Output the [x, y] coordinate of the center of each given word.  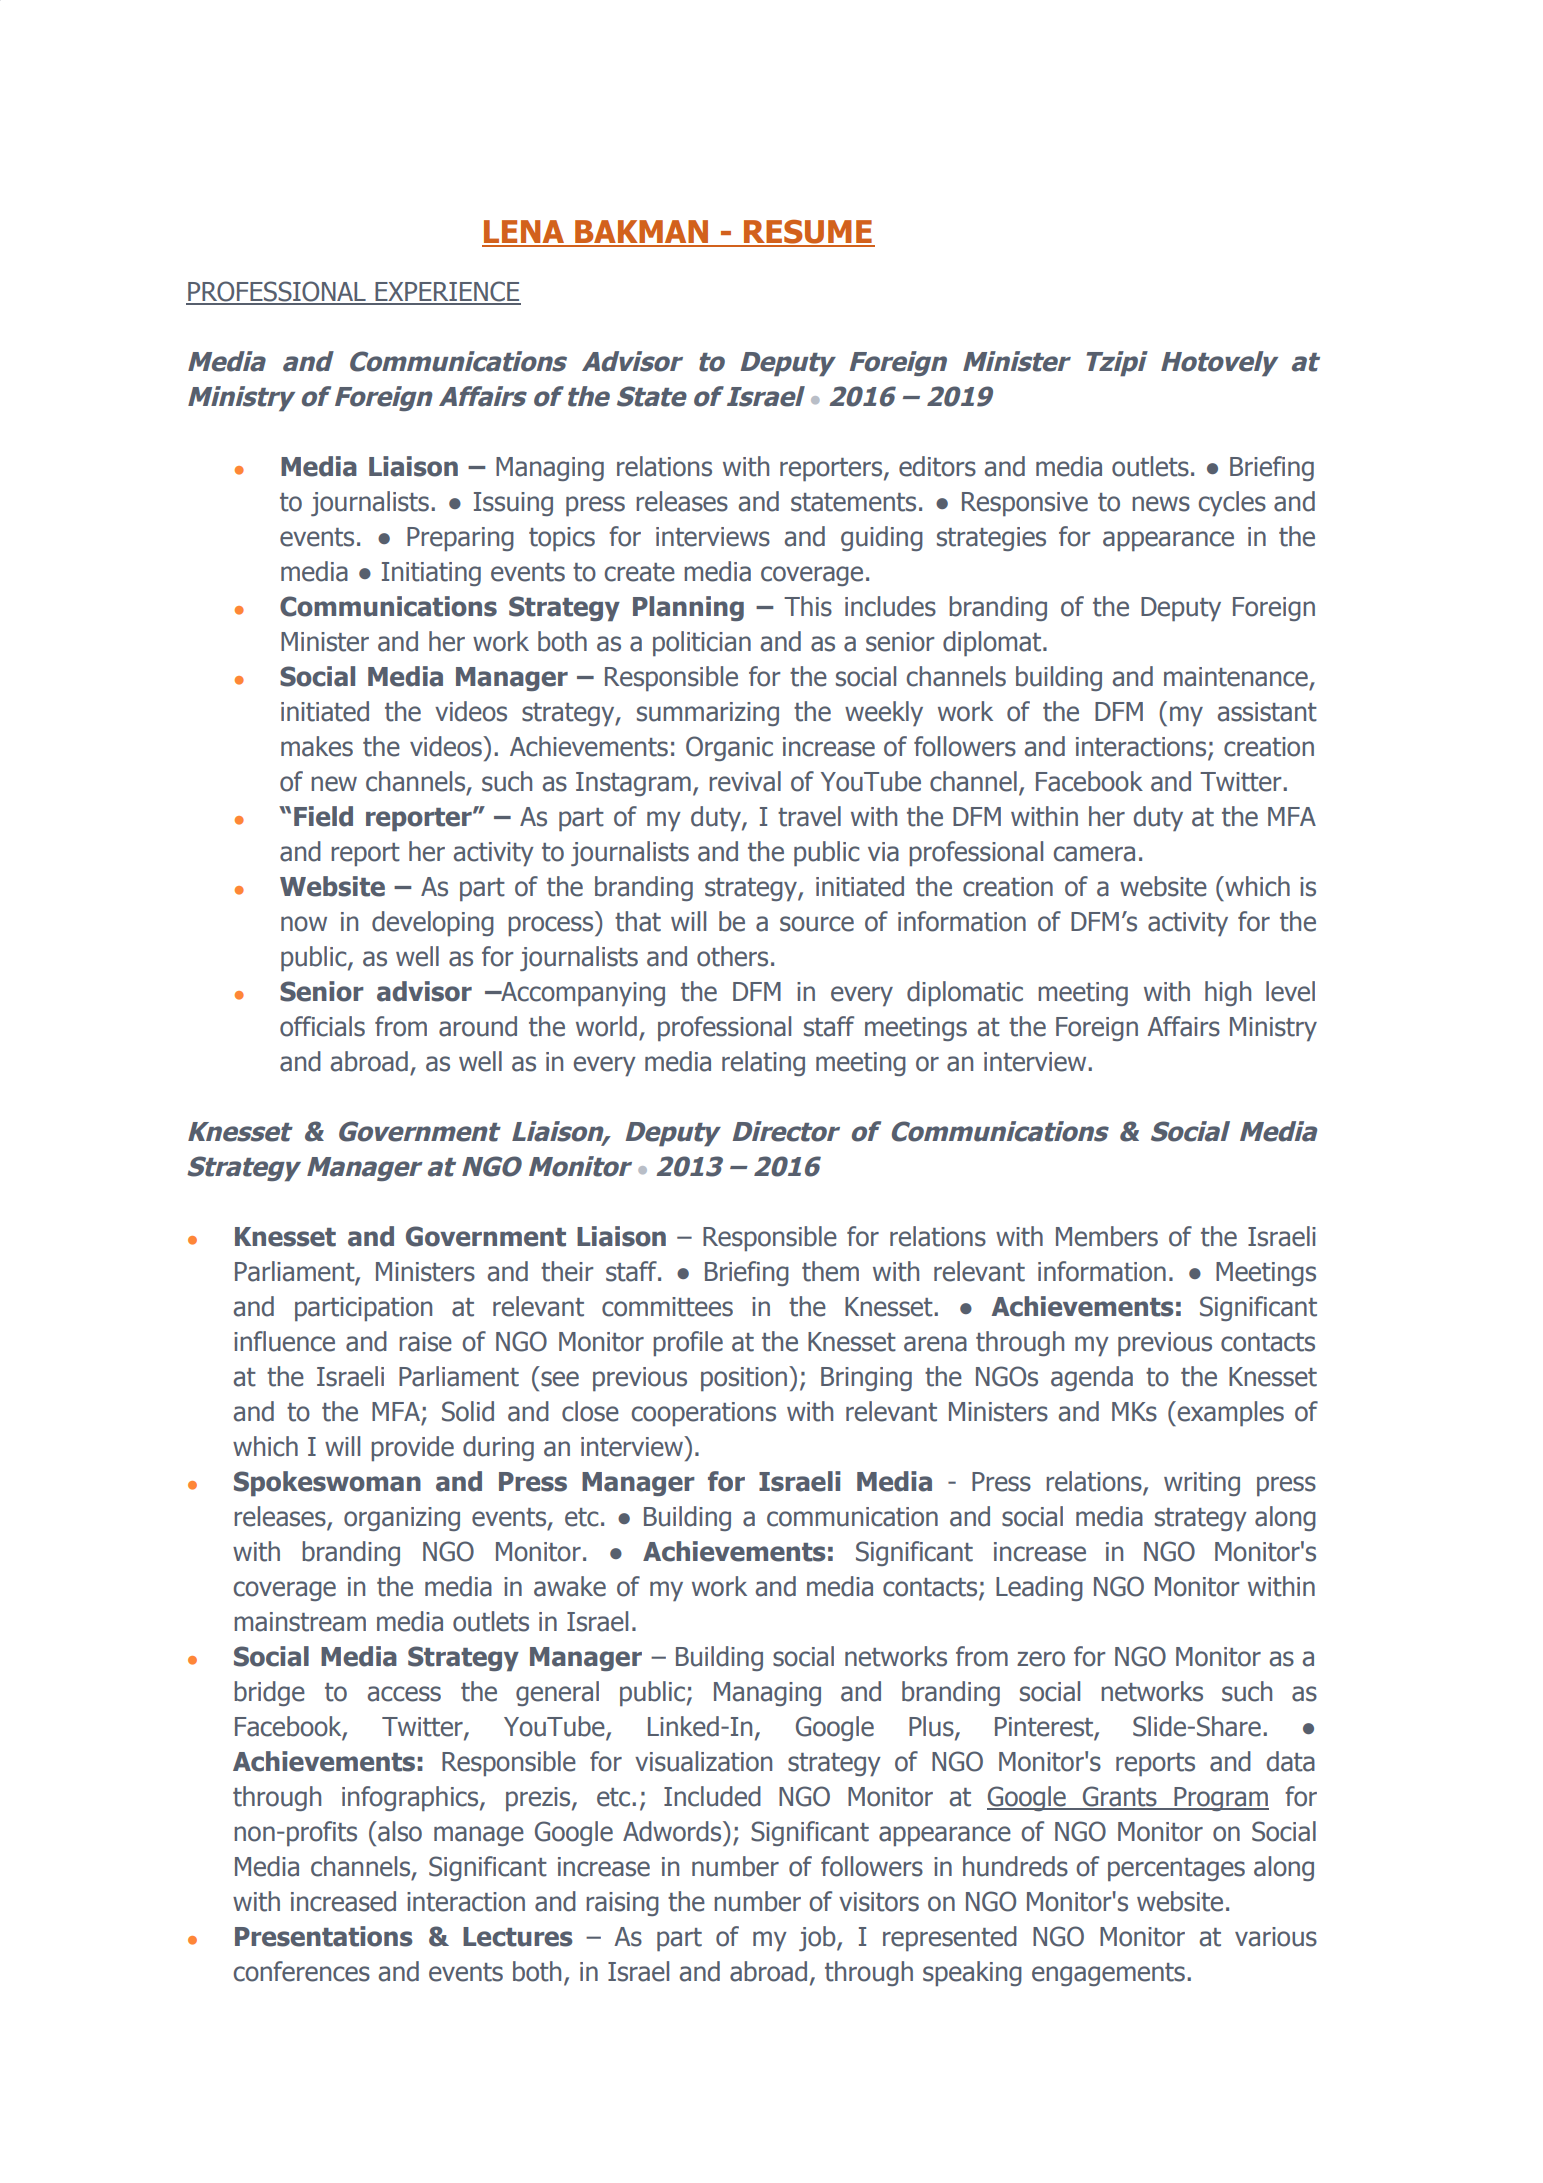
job [818, 1938]
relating [763, 1063]
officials [322, 1026]
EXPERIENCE [447, 292]
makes [317, 746]
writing [1202, 1484]
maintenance [1236, 677]
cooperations [704, 1414]
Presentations [324, 1936]
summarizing [708, 714]
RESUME [808, 232]
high [1228, 993]
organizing [402, 1519]
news [1161, 504]
